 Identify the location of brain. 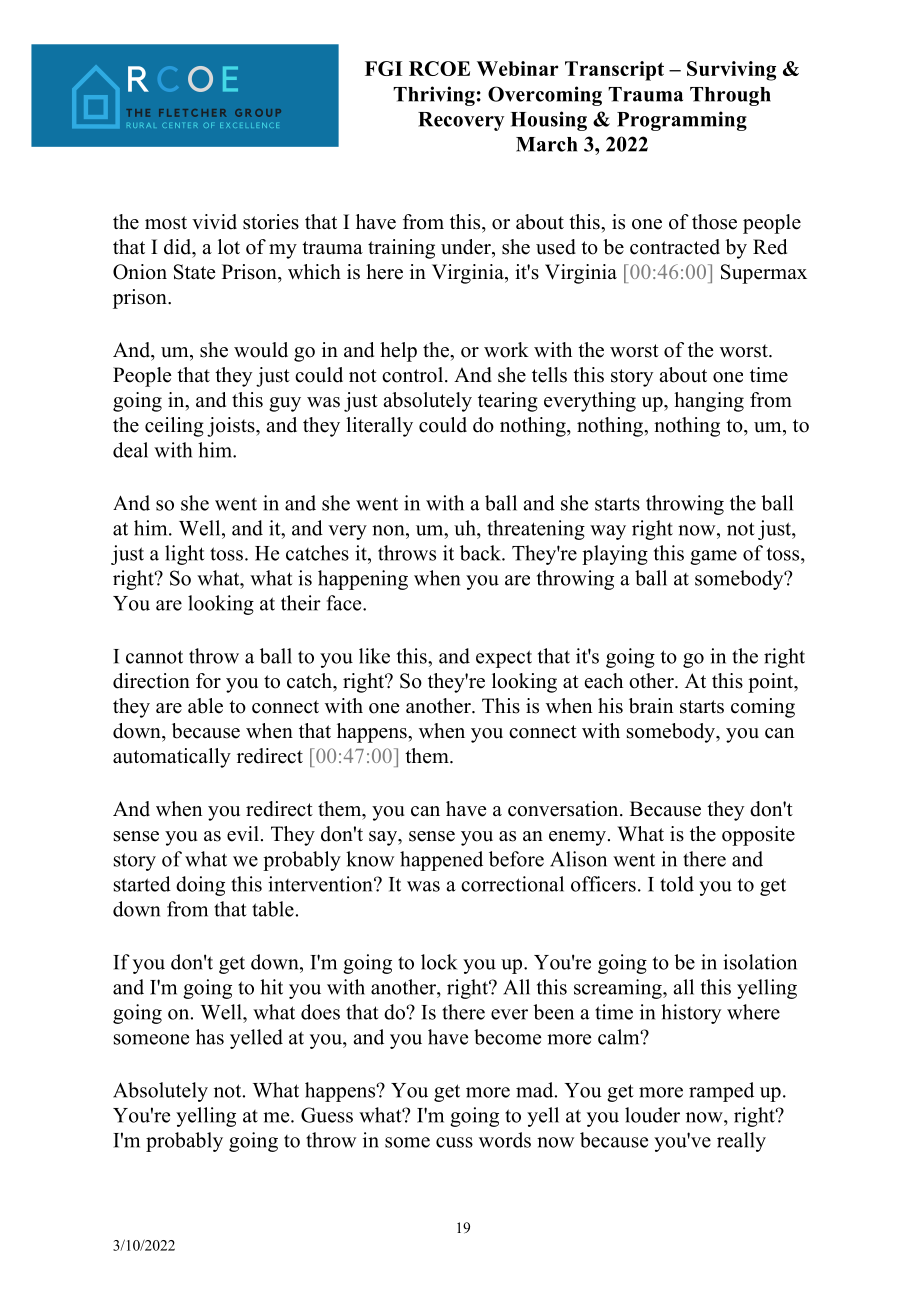
(651, 706).
